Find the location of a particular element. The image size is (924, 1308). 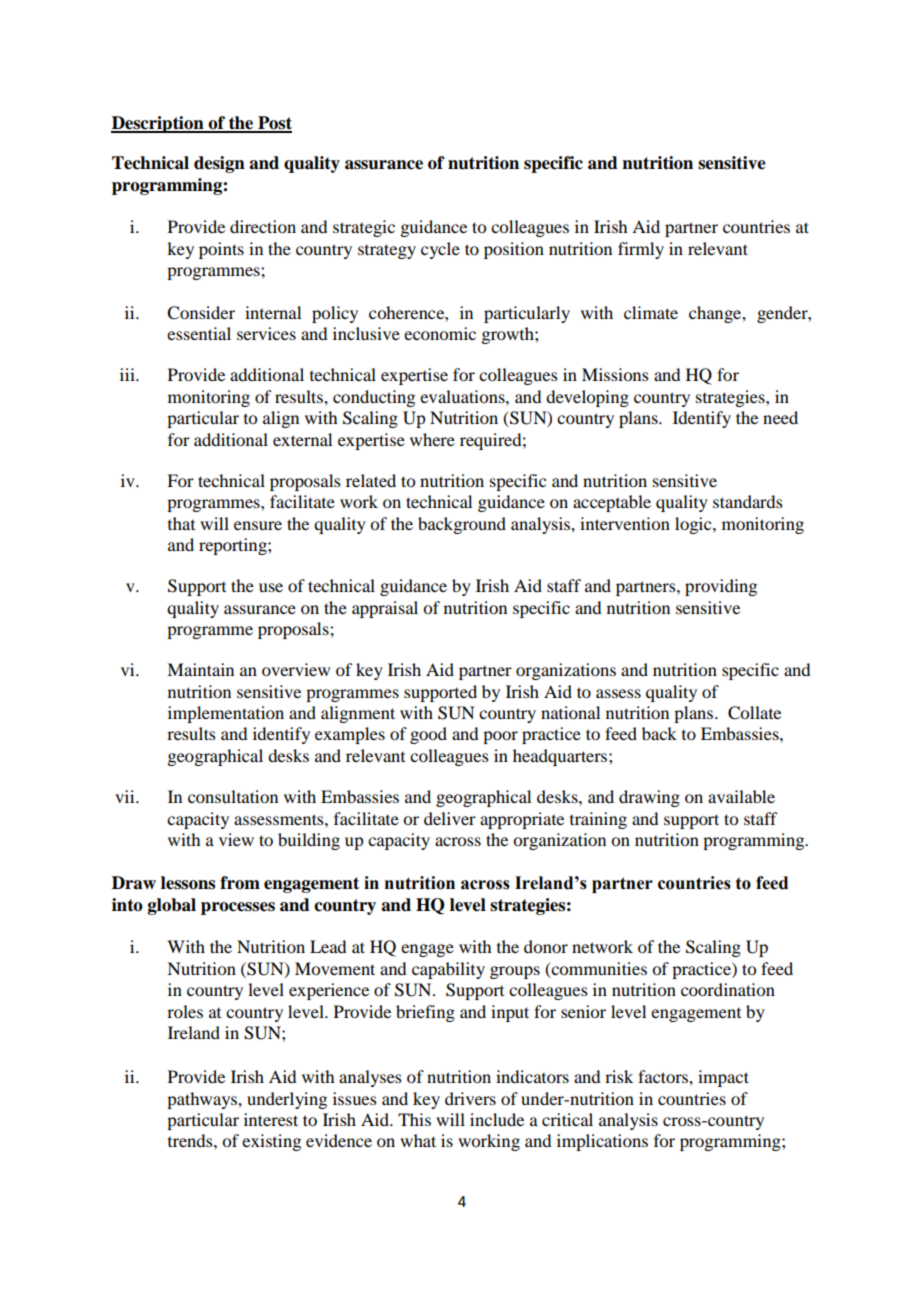

firmly is located at coordinates (641, 250).
